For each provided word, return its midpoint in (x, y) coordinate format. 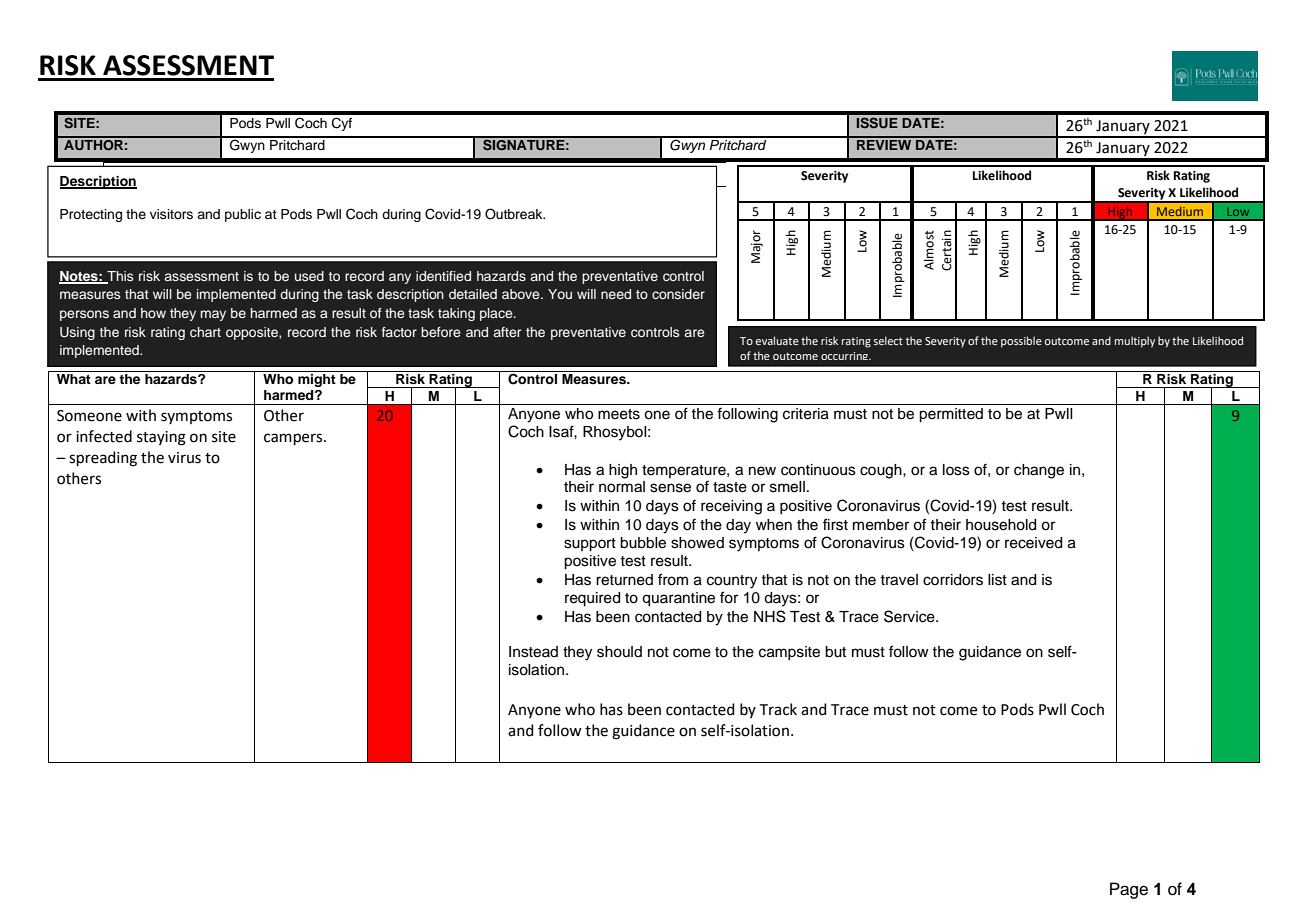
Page (1129, 890)
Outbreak (515, 214)
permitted (951, 415)
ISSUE (877, 123)
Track (778, 709)
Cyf (342, 124)
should (619, 652)
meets (619, 414)
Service (910, 616)
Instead (533, 652)
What (74, 379)
